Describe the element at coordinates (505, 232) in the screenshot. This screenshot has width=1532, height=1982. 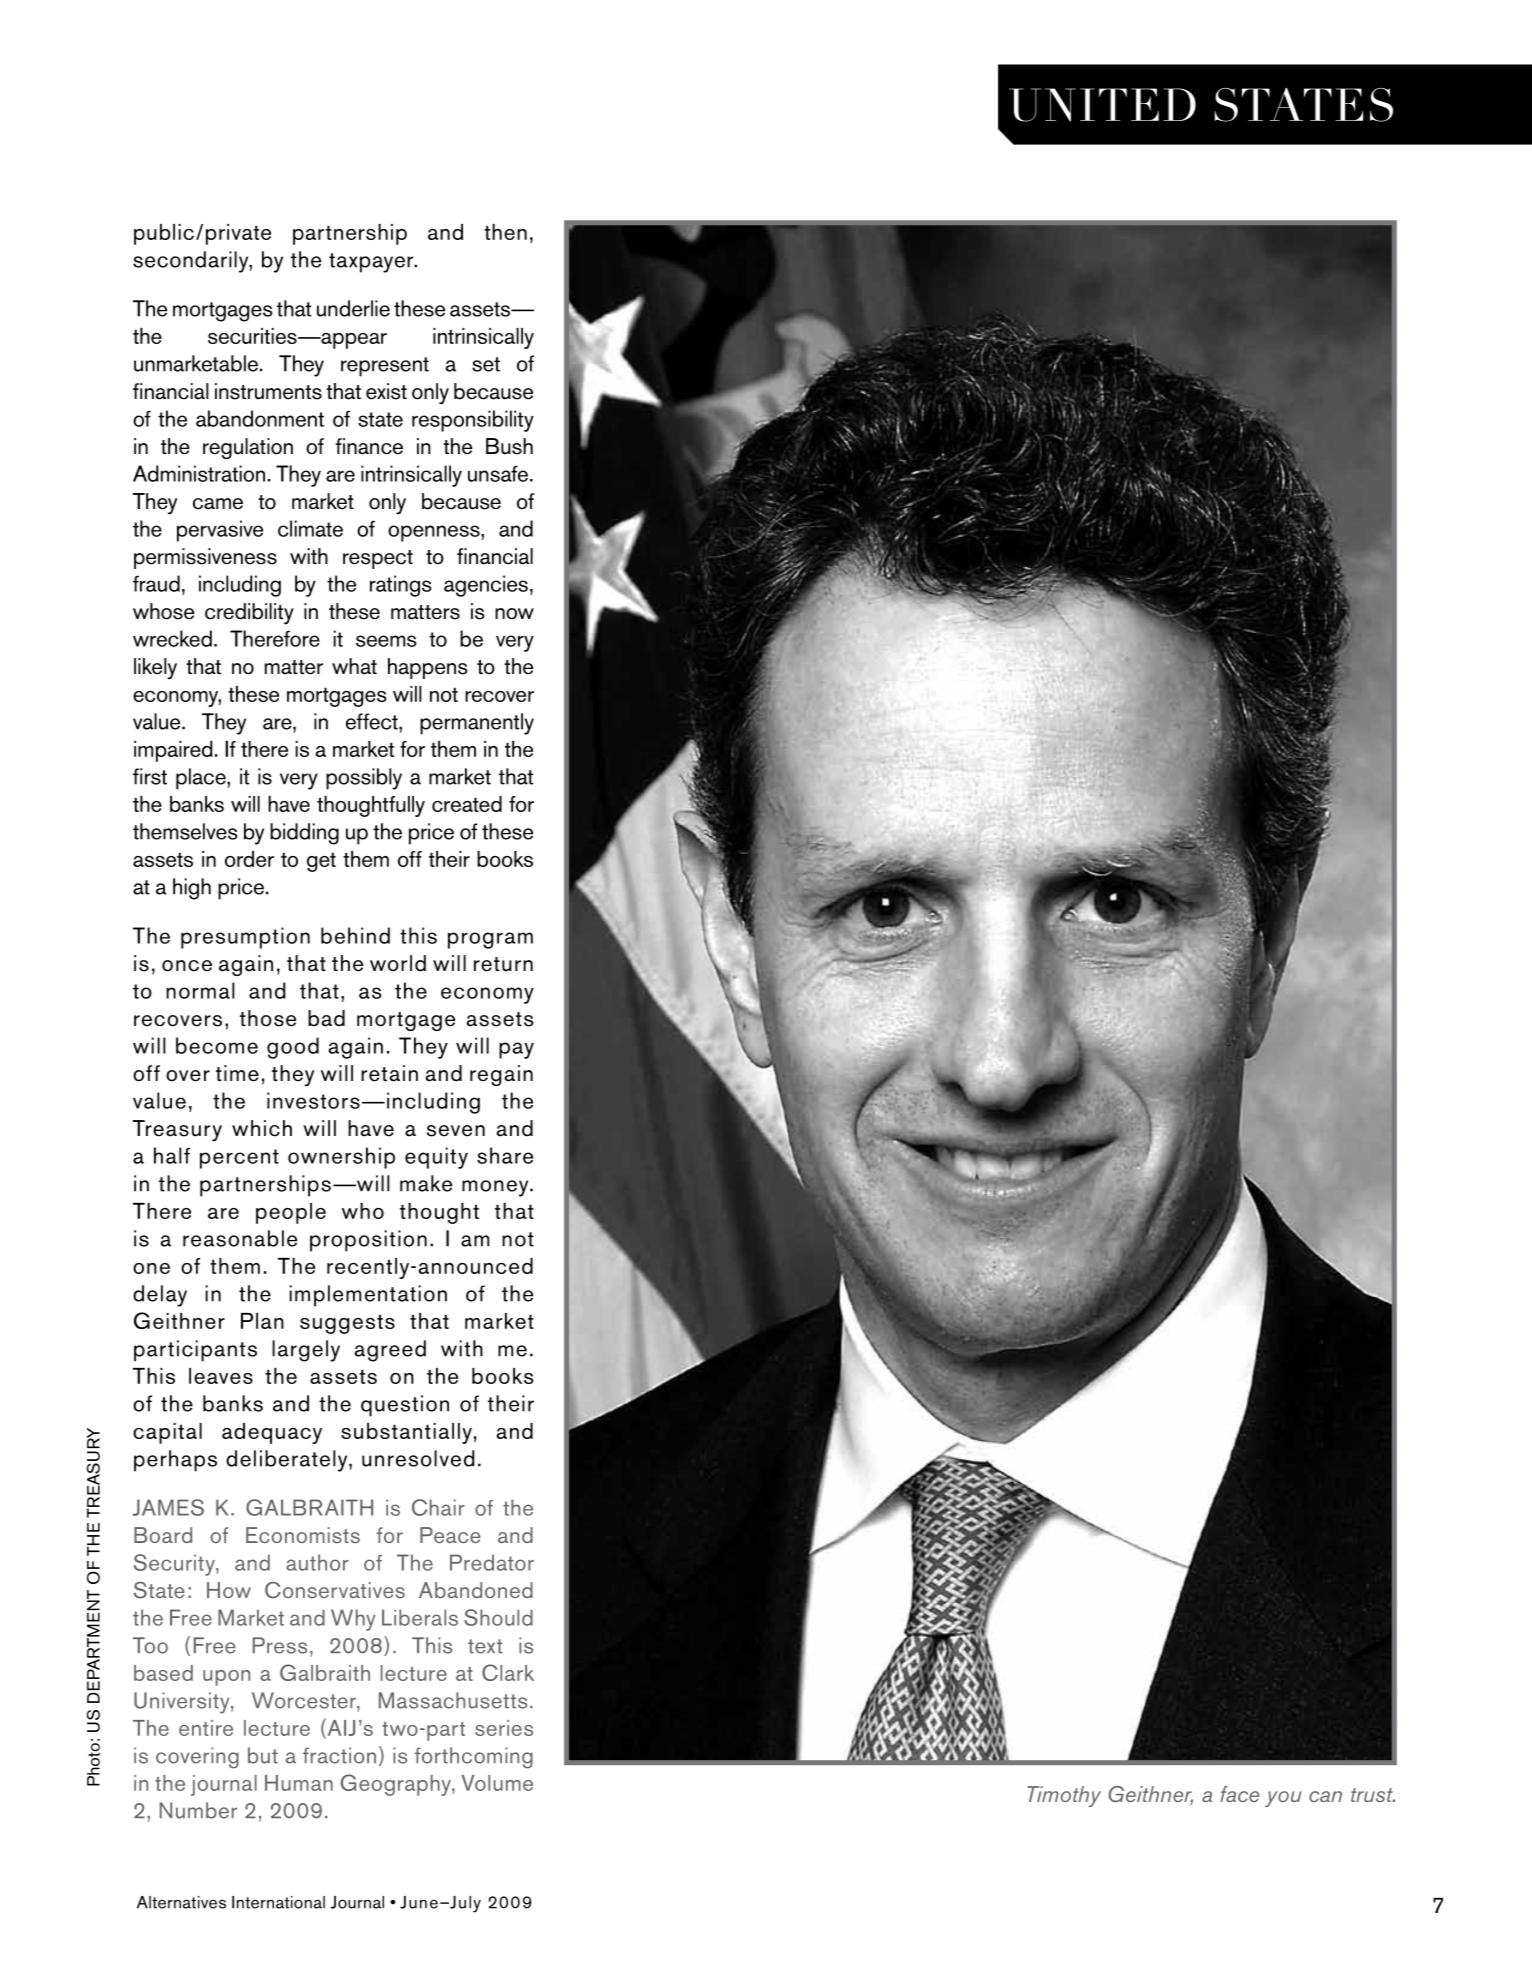
I see `then` at that location.
